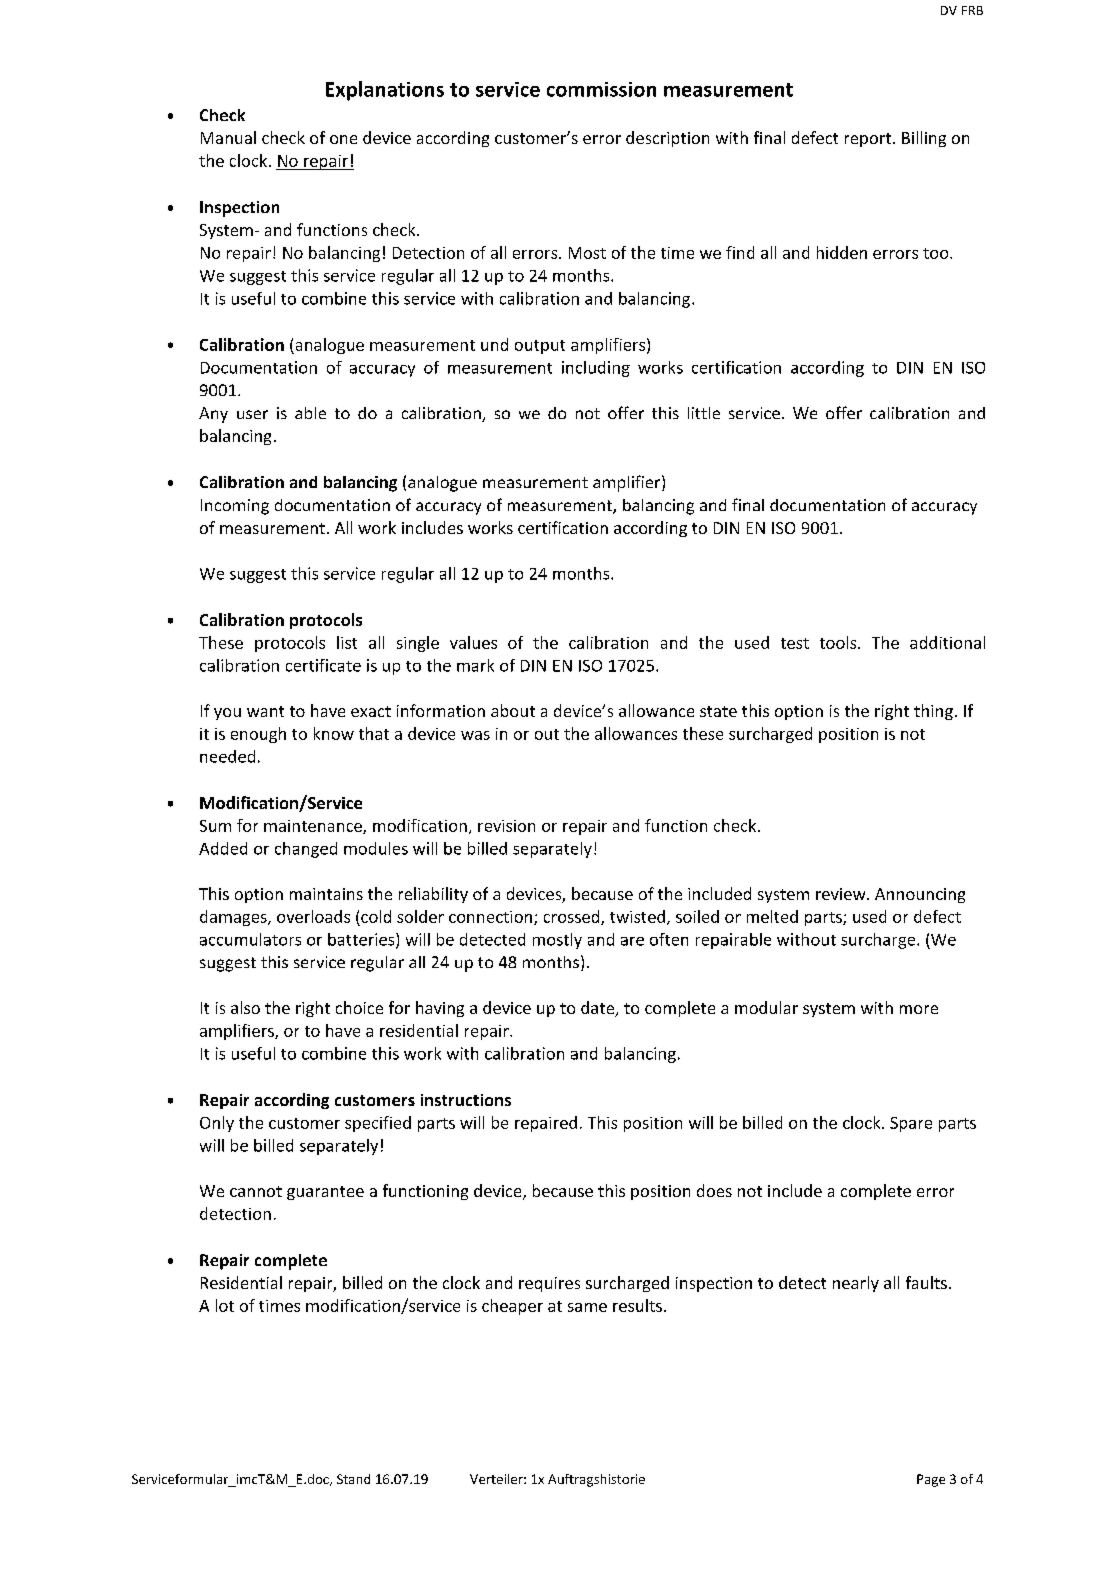  Describe the element at coordinates (385, 91) in the screenshot. I see `Explanations` at that location.
